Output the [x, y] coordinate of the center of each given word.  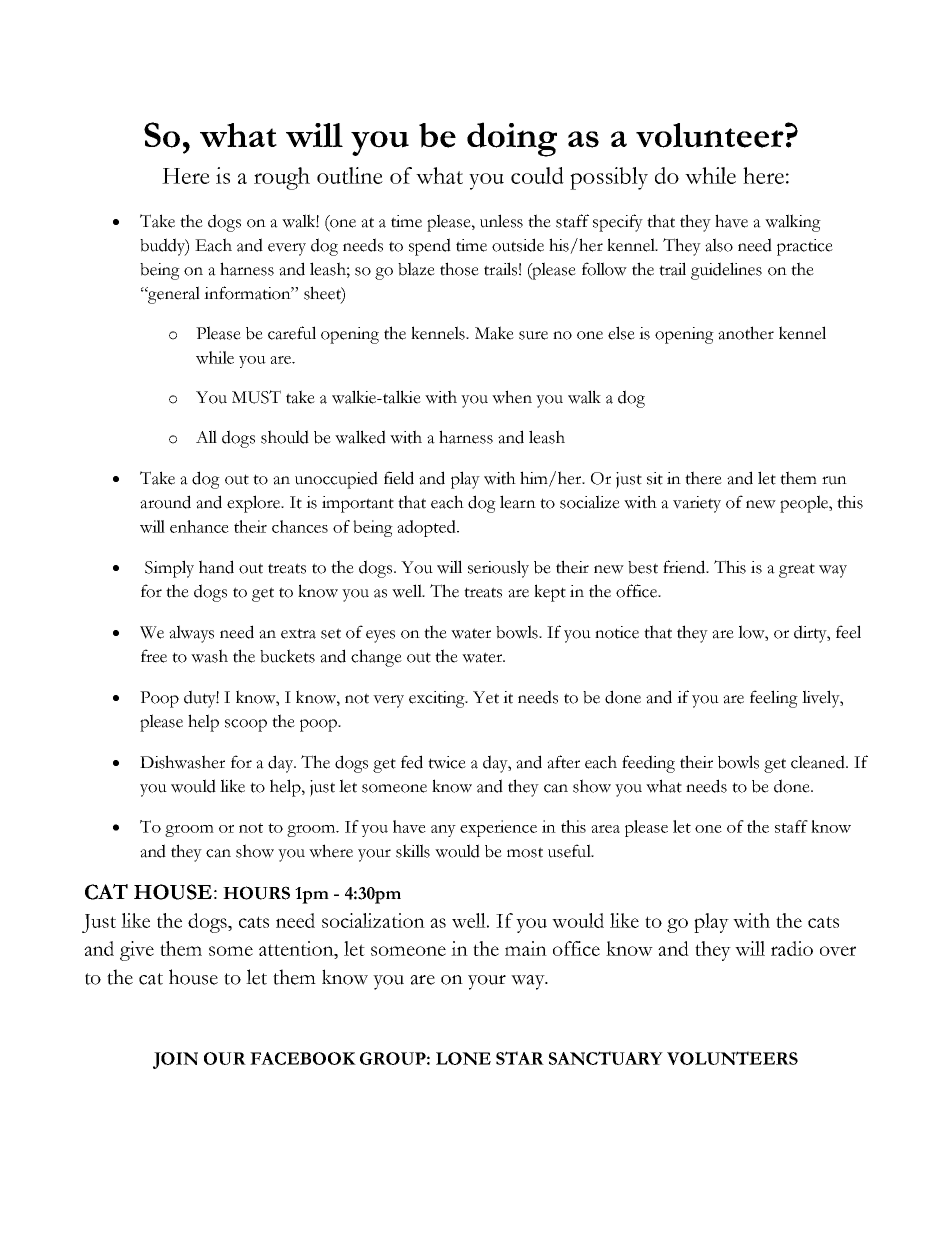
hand [216, 567]
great [797, 570]
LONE [463, 1058]
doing [512, 139]
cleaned [819, 762]
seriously [498, 569]
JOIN [175, 1060]
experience [498, 828]
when [512, 397]
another [746, 333]
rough [282, 178]
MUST [256, 397]
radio [792, 948]
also [719, 245]
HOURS [256, 893]
